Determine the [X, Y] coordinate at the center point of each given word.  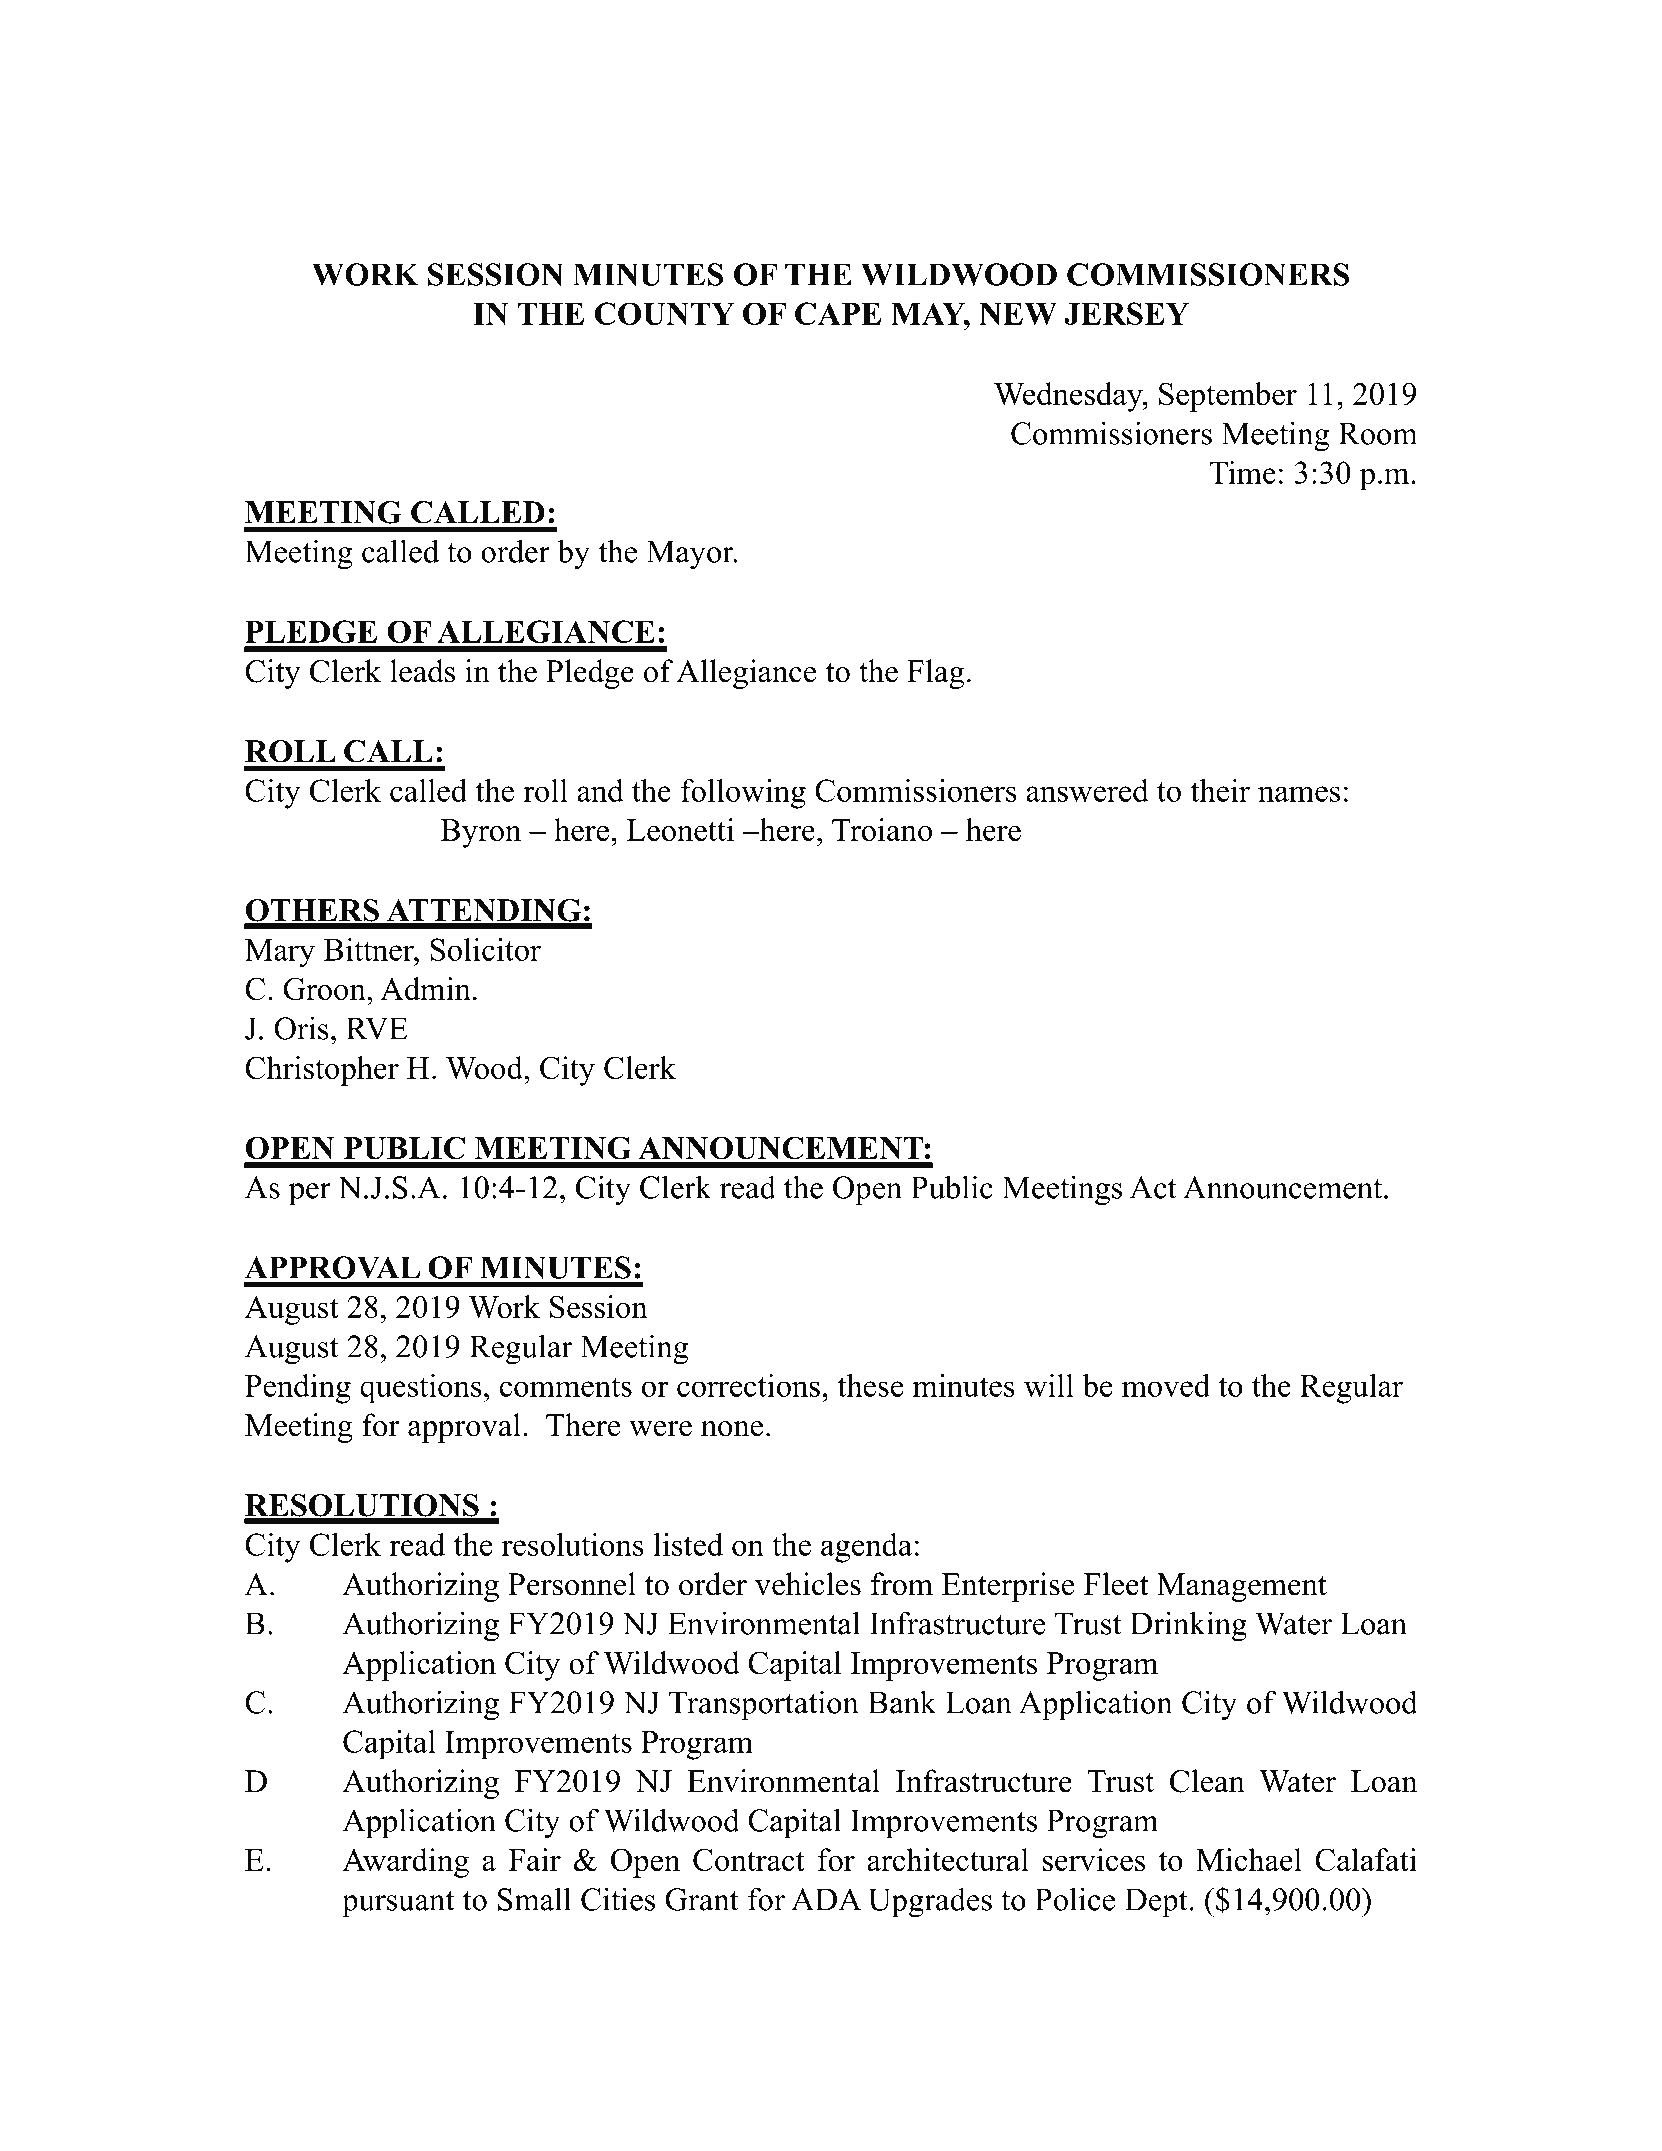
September [1228, 397]
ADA [826, 1899]
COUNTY [665, 313]
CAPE [838, 313]
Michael [1249, 1859]
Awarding [405, 1863]
